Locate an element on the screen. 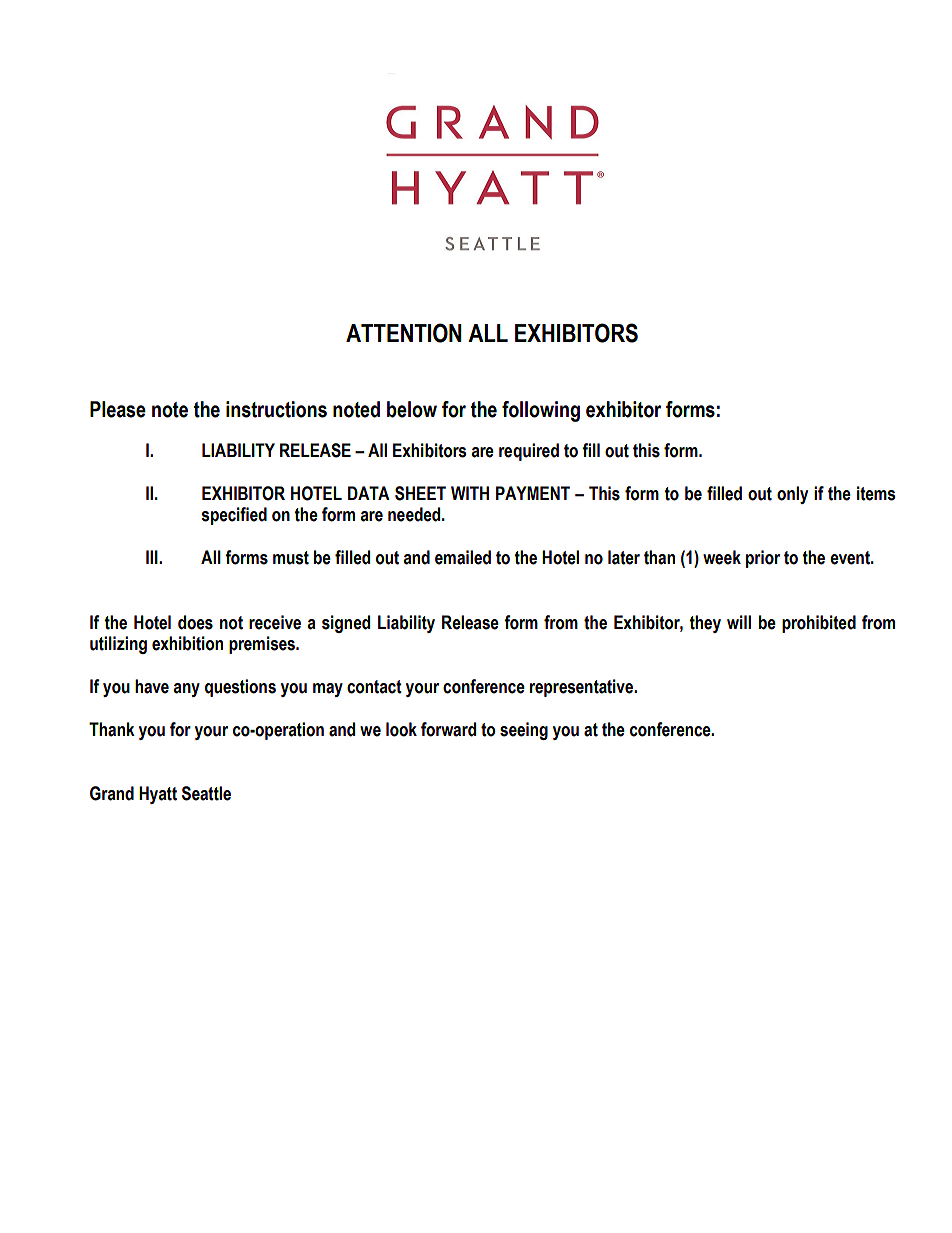 The image size is (952, 1233). prior is located at coordinates (763, 559).
